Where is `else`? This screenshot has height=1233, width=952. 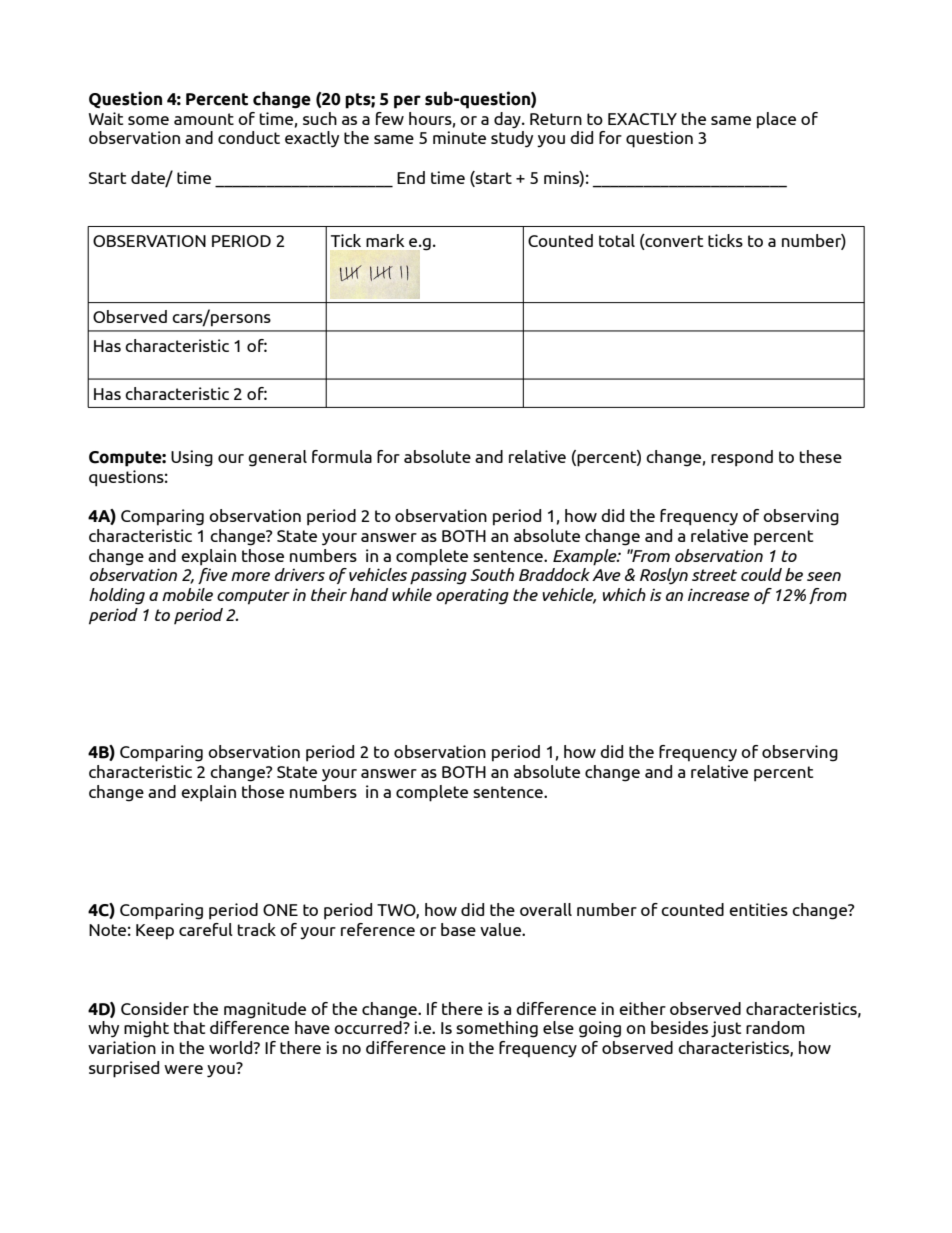
else is located at coordinates (558, 1027).
